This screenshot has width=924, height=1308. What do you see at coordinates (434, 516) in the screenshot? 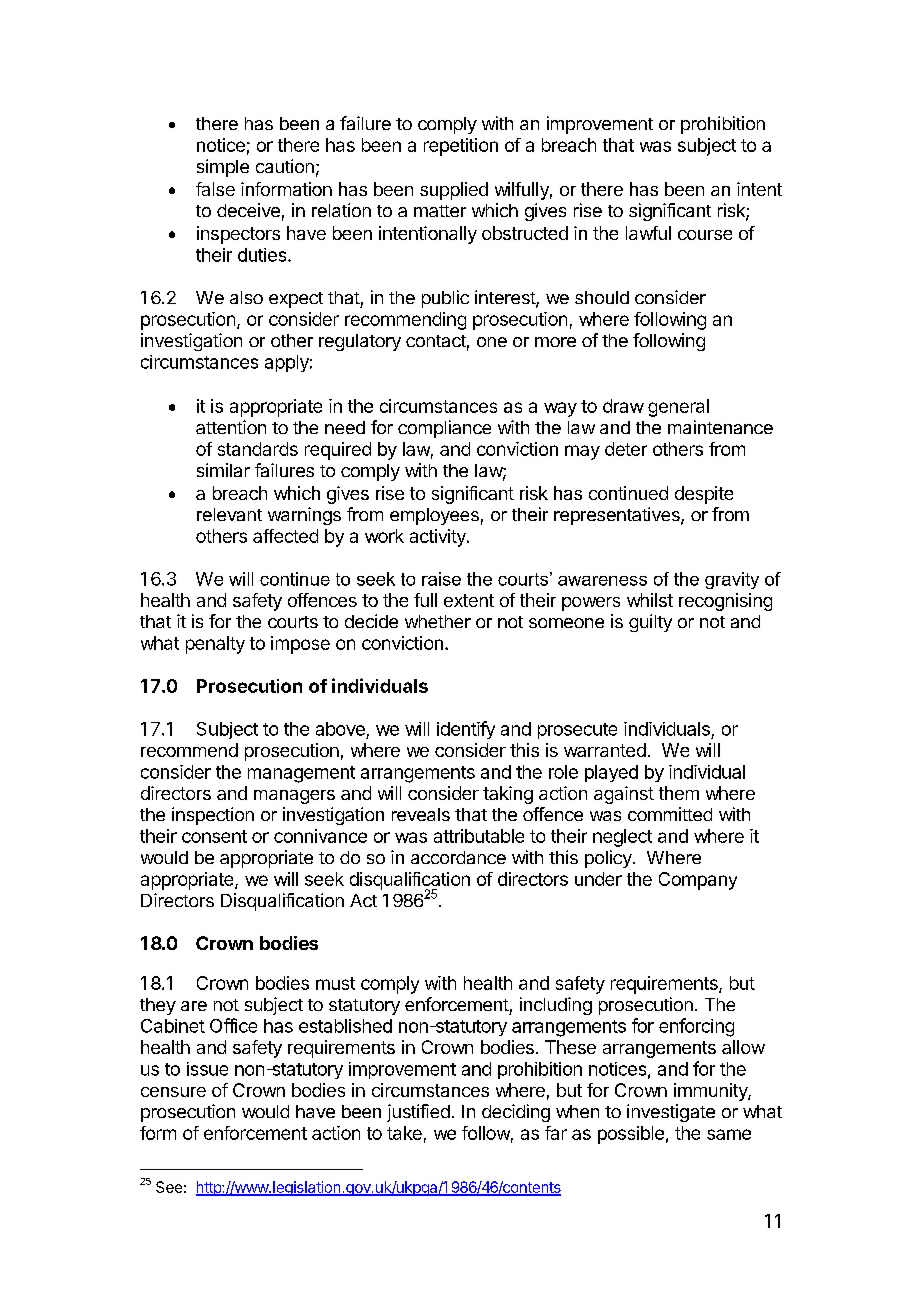
I see `employees` at bounding box center [434, 516].
